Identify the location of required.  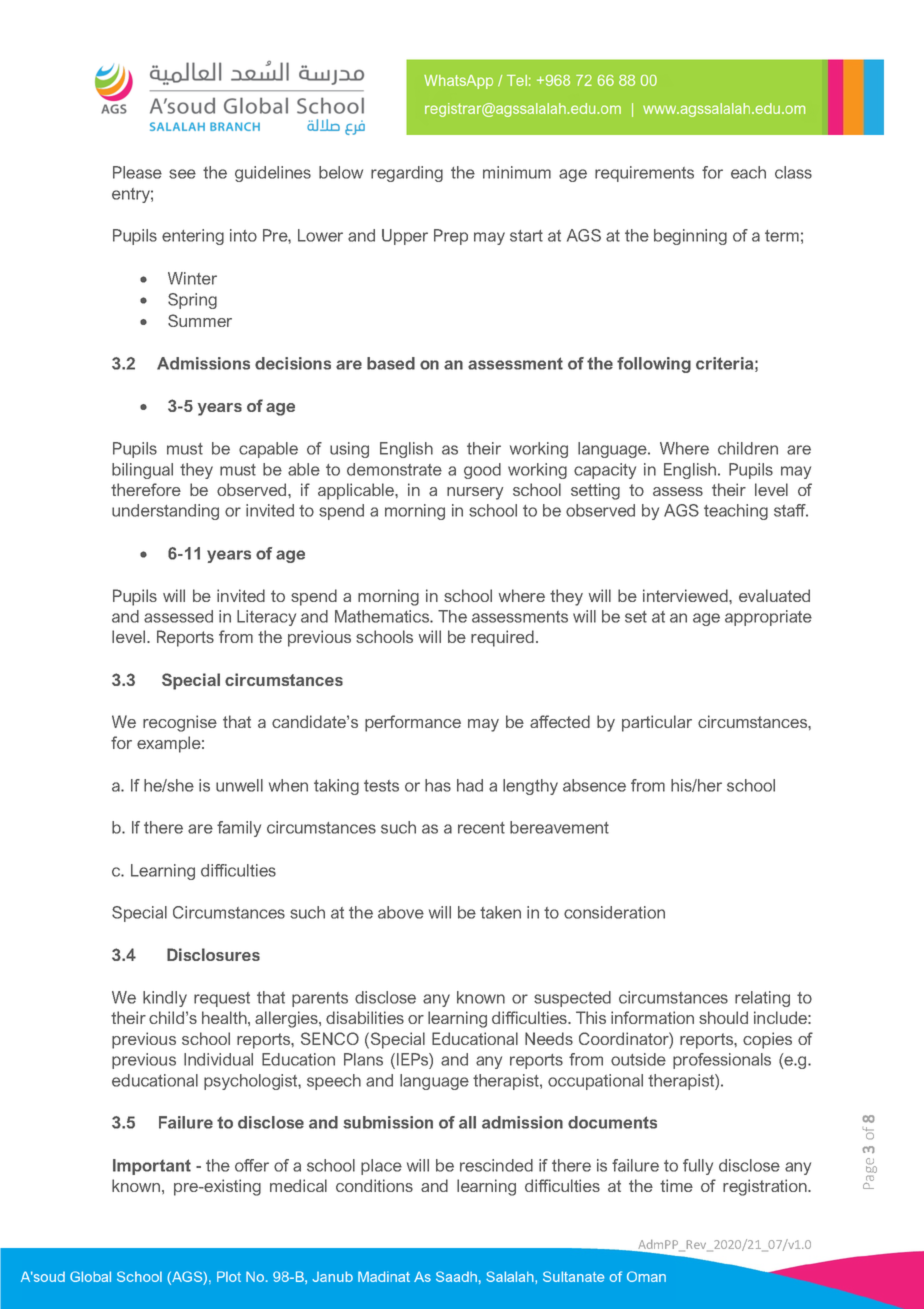
(502, 638).
